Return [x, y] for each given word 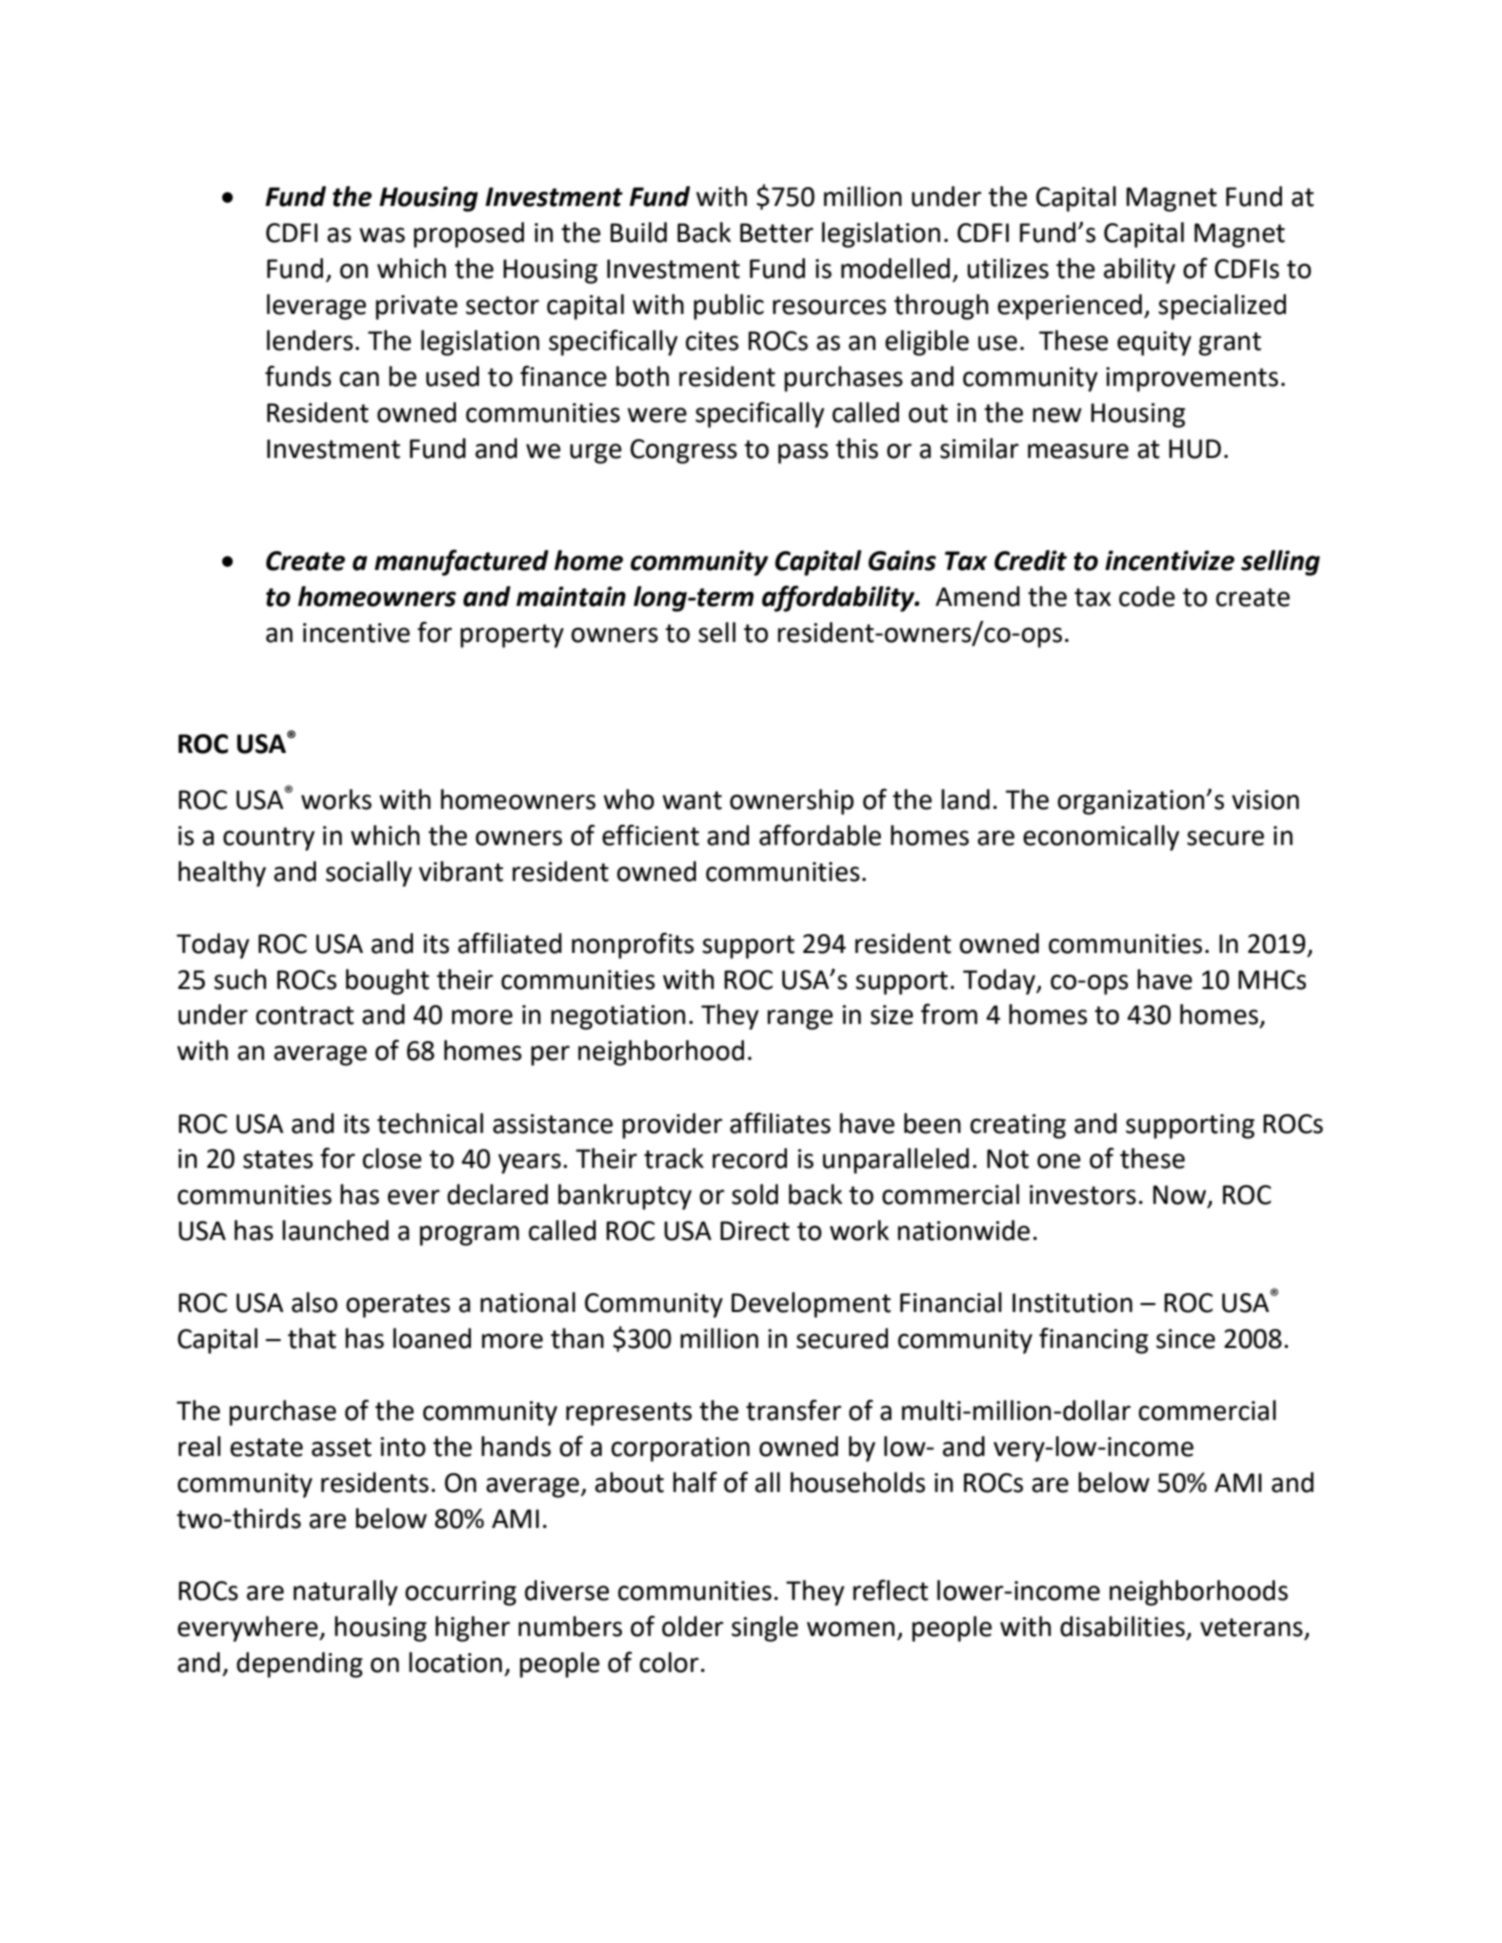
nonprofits [633, 945]
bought [387, 982]
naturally [345, 1593]
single [764, 1629]
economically [1101, 838]
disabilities [1122, 1626]
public [729, 307]
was [382, 235]
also [315, 1302]
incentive [356, 633]
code [1147, 596]
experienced [1070, 307]
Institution [1072, 1303]
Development [811, 1305]
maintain [571, 596]
